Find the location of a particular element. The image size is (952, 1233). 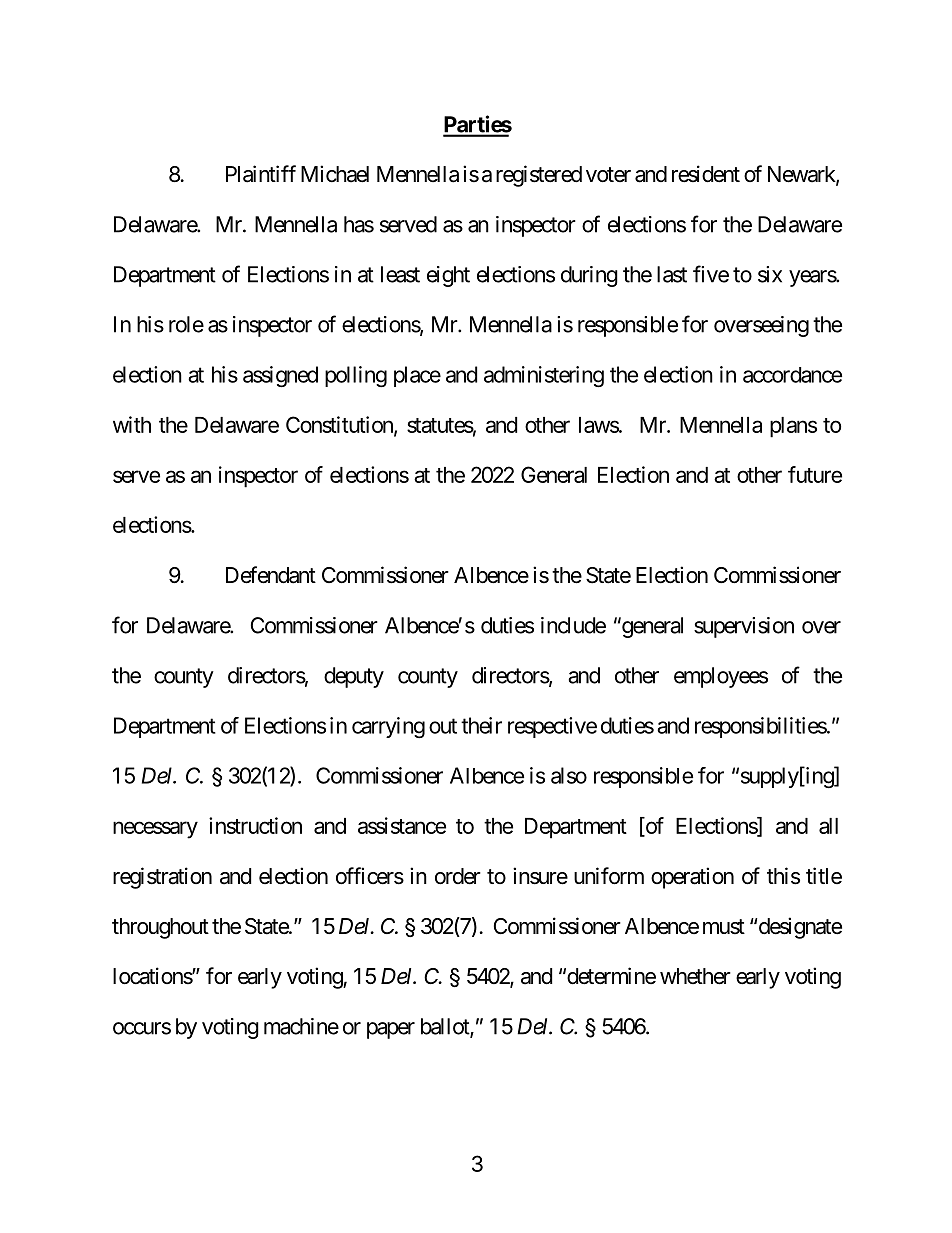

registered is located at coordinates (539, 176).
